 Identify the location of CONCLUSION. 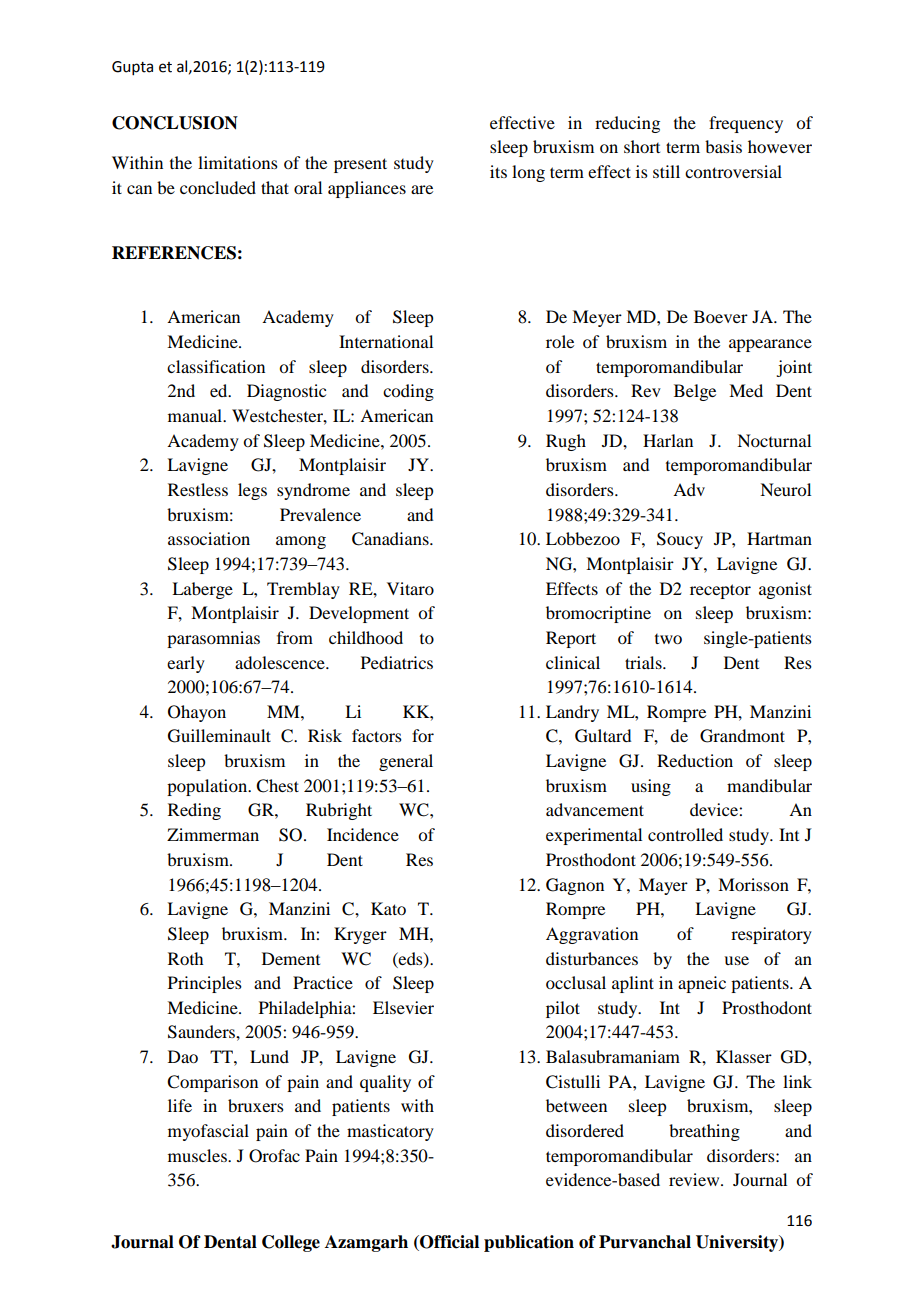
(175, 123).
